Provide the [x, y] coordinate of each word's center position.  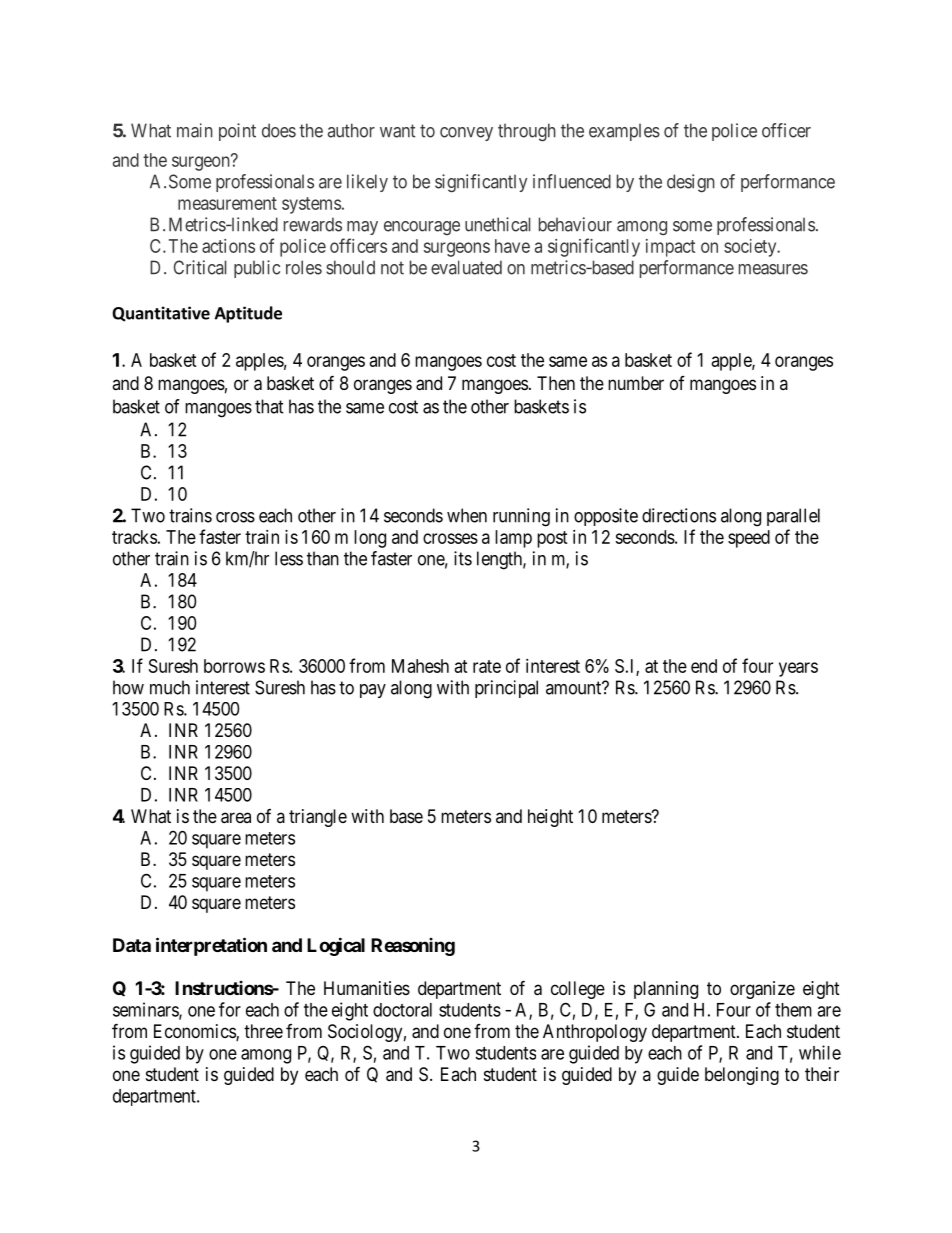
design [691, 183]
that [269, 406]
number [636, 383]
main [195, 130]
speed [749, 539]
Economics [195, 1032]
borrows [234, 666]
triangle [318, 818]
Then [556, 383]
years [798, 669]
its [463, 558]
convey [466, 134]
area [236, 818]
